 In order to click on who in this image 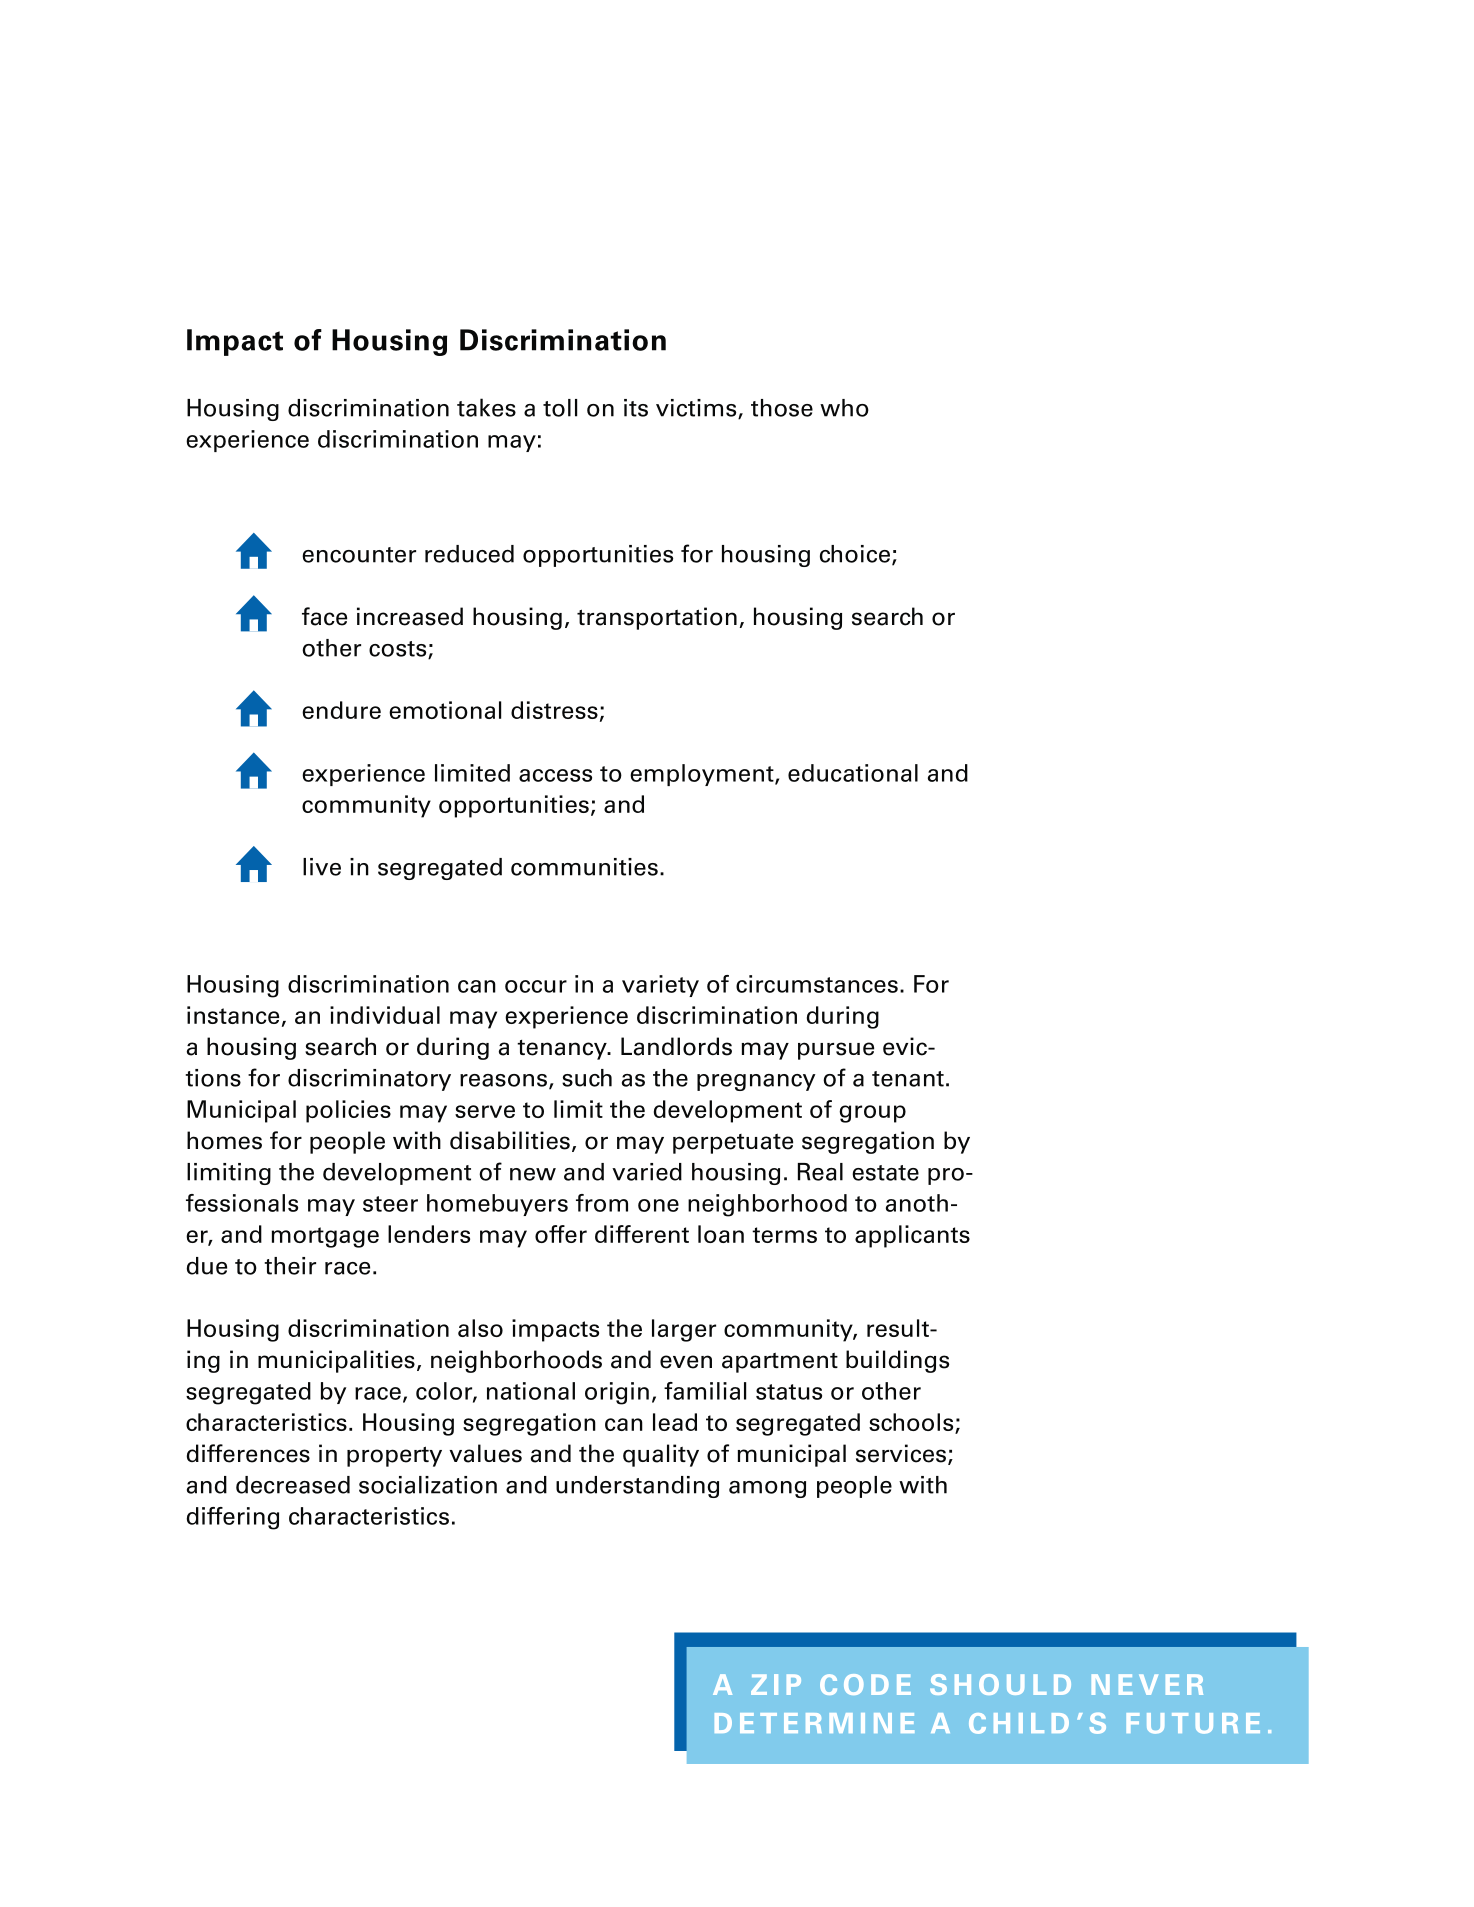, I will do `click(844, 408)`.
